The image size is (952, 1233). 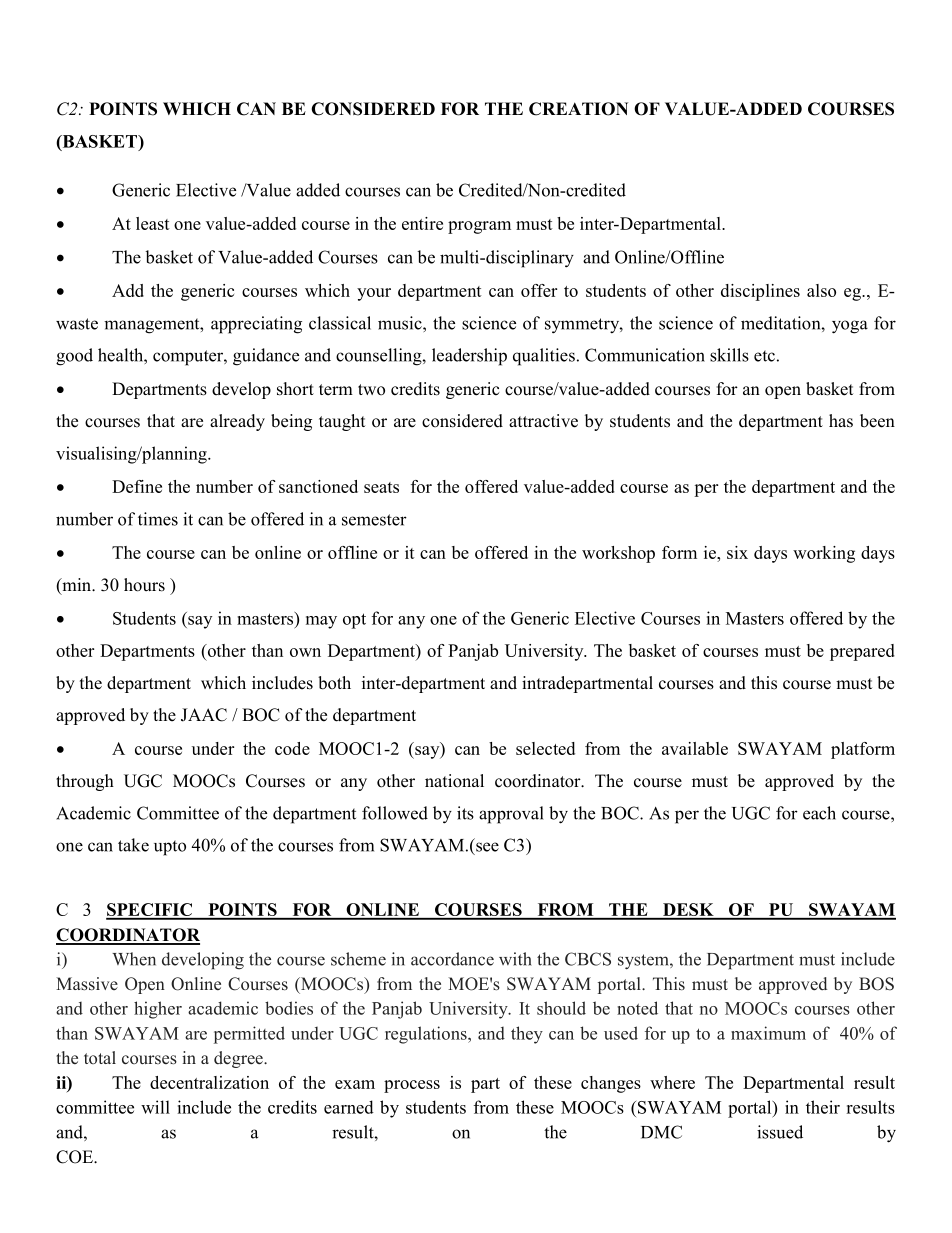 I want to click on hours, so click(x=144, y=585).
